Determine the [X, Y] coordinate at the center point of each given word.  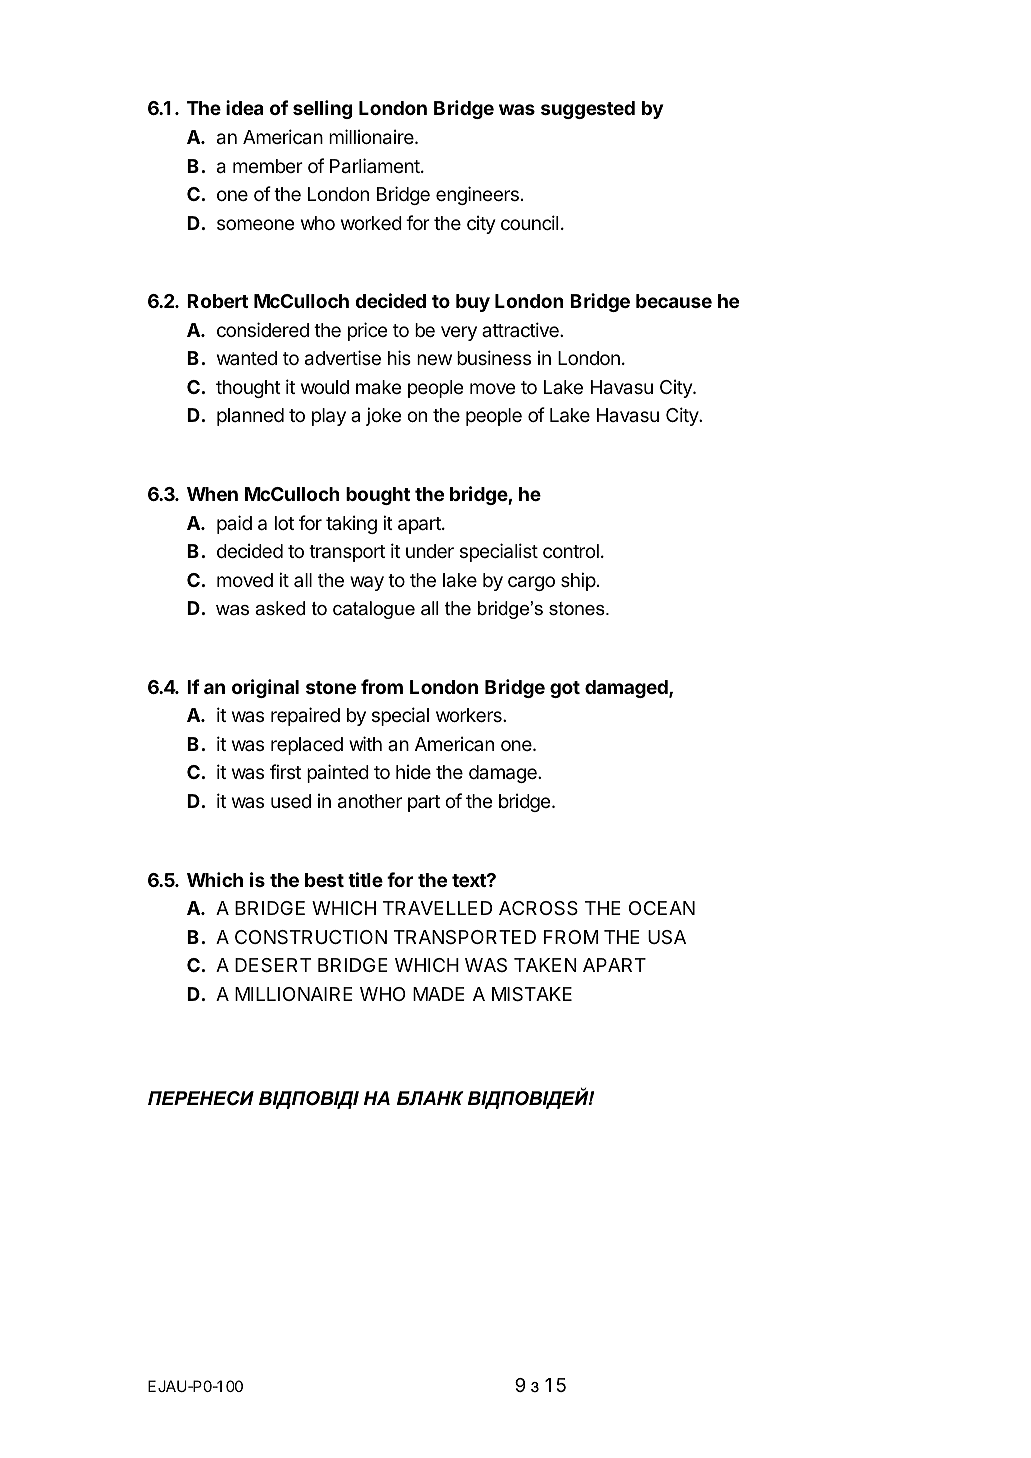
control [571, 551]
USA [667, 937]
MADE [439, 994]
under [430, 551]
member [268, 166]
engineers [477, 195]
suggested [588, 110]
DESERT [273, 965]
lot [284, 523]
